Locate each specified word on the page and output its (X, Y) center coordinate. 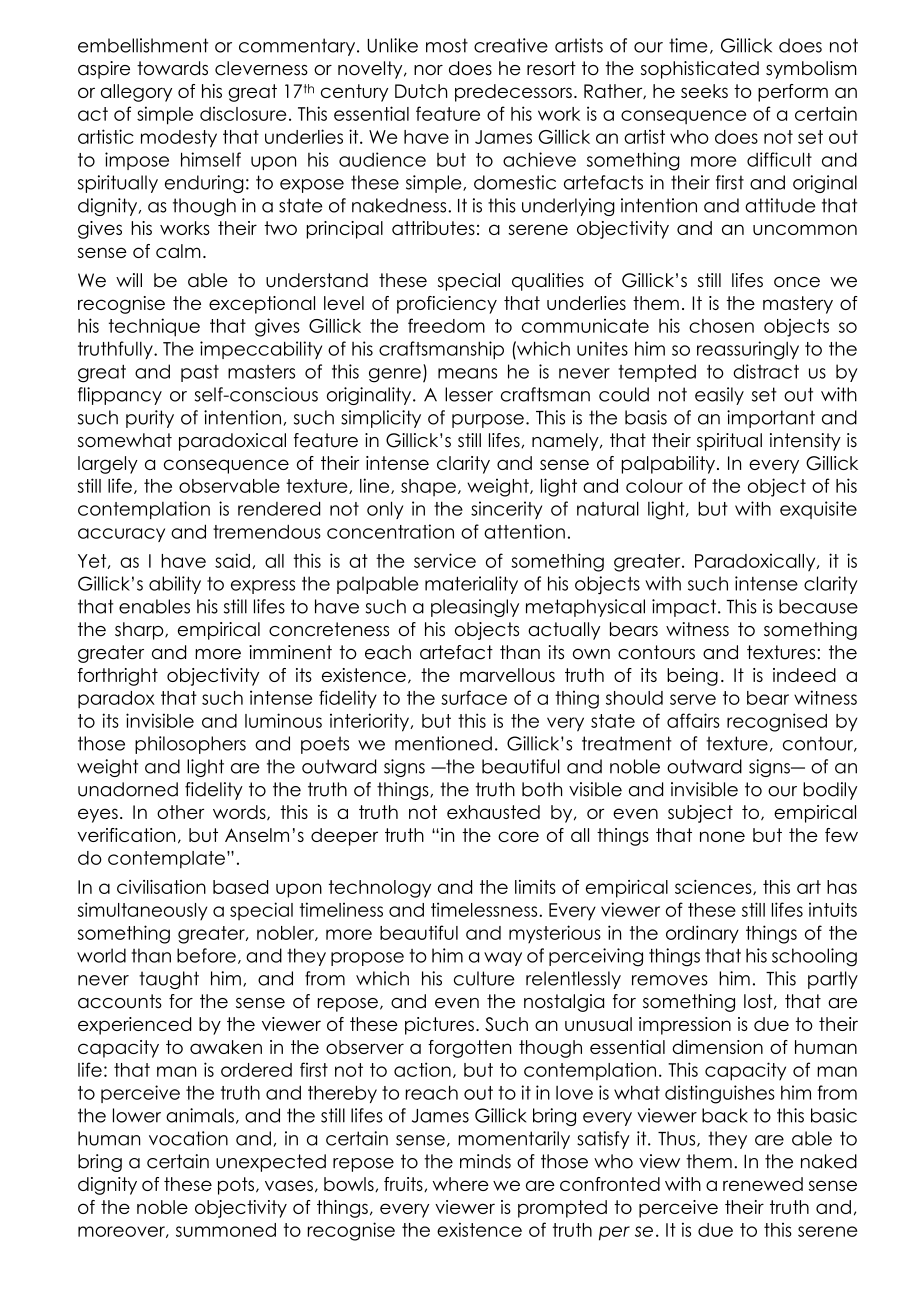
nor (428, 70)
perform (793, 93)
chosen (721, 326)
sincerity (506, 510)
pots (237, 1186)
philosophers (190, 745)
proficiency (447, 305)
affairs (693, 720)
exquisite (818, 510)
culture (484, 978)
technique (154, 327)
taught (169, 980)
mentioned (443, 743)
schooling (814, 957)
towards (172, 68)
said (232, 560)
